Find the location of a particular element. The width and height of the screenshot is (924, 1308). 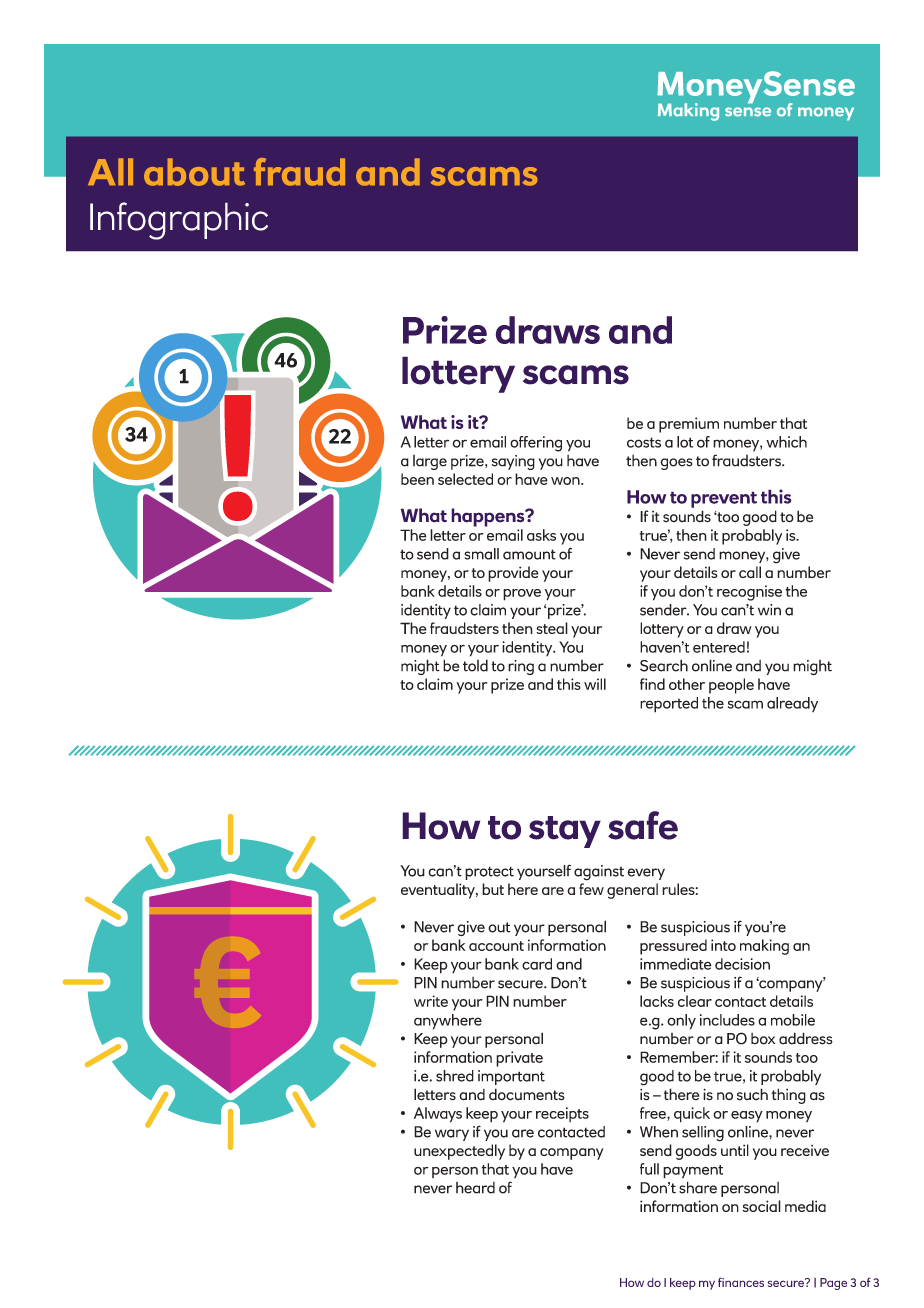

saying is located at coordinates (513, 462).
